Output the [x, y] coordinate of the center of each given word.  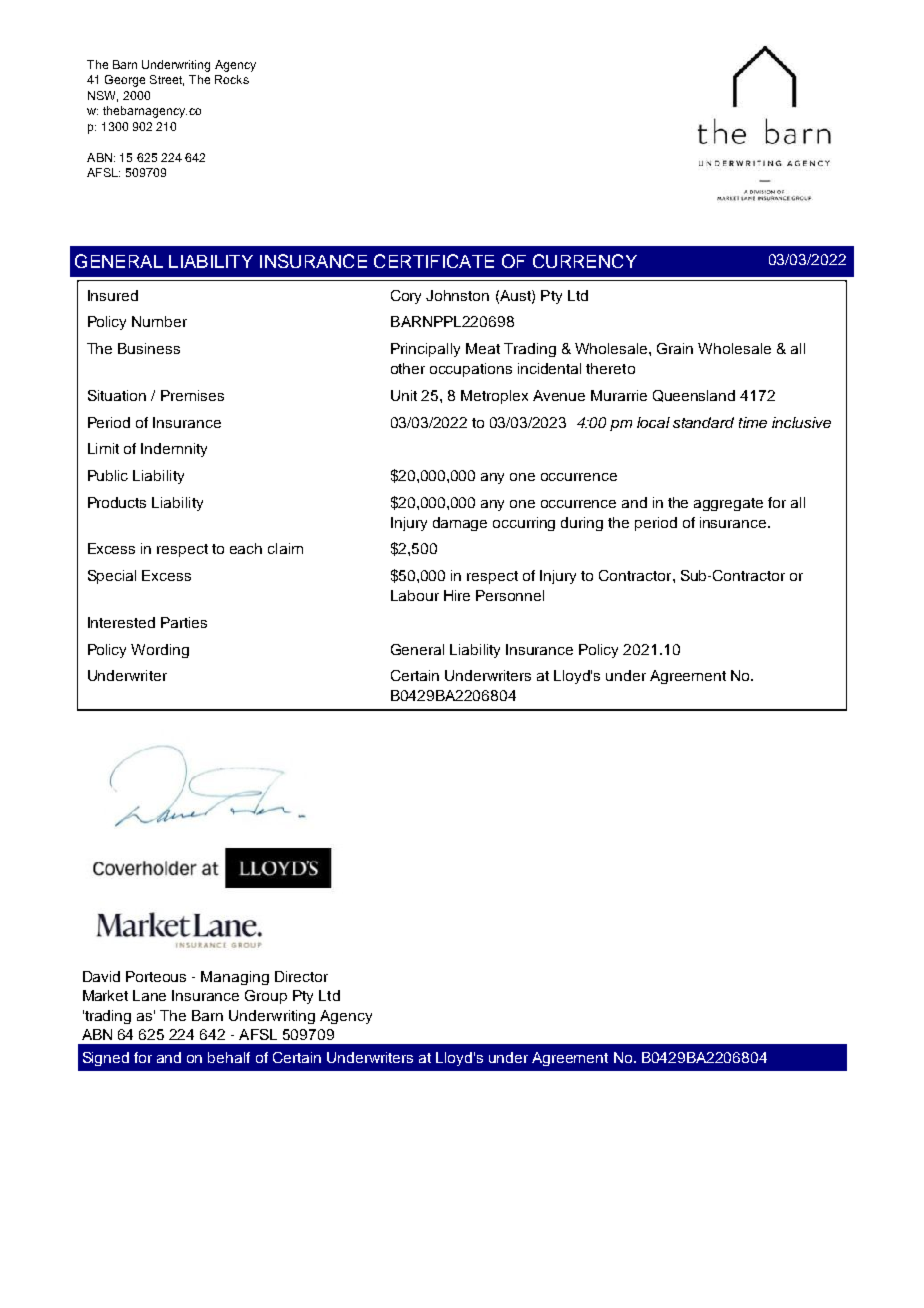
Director [301, 976]
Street [167, 80]
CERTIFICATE [434, 261]
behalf [229, 1057]
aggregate [728, 504]
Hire [457, 595]
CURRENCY [585, 261]
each [246, 548]
